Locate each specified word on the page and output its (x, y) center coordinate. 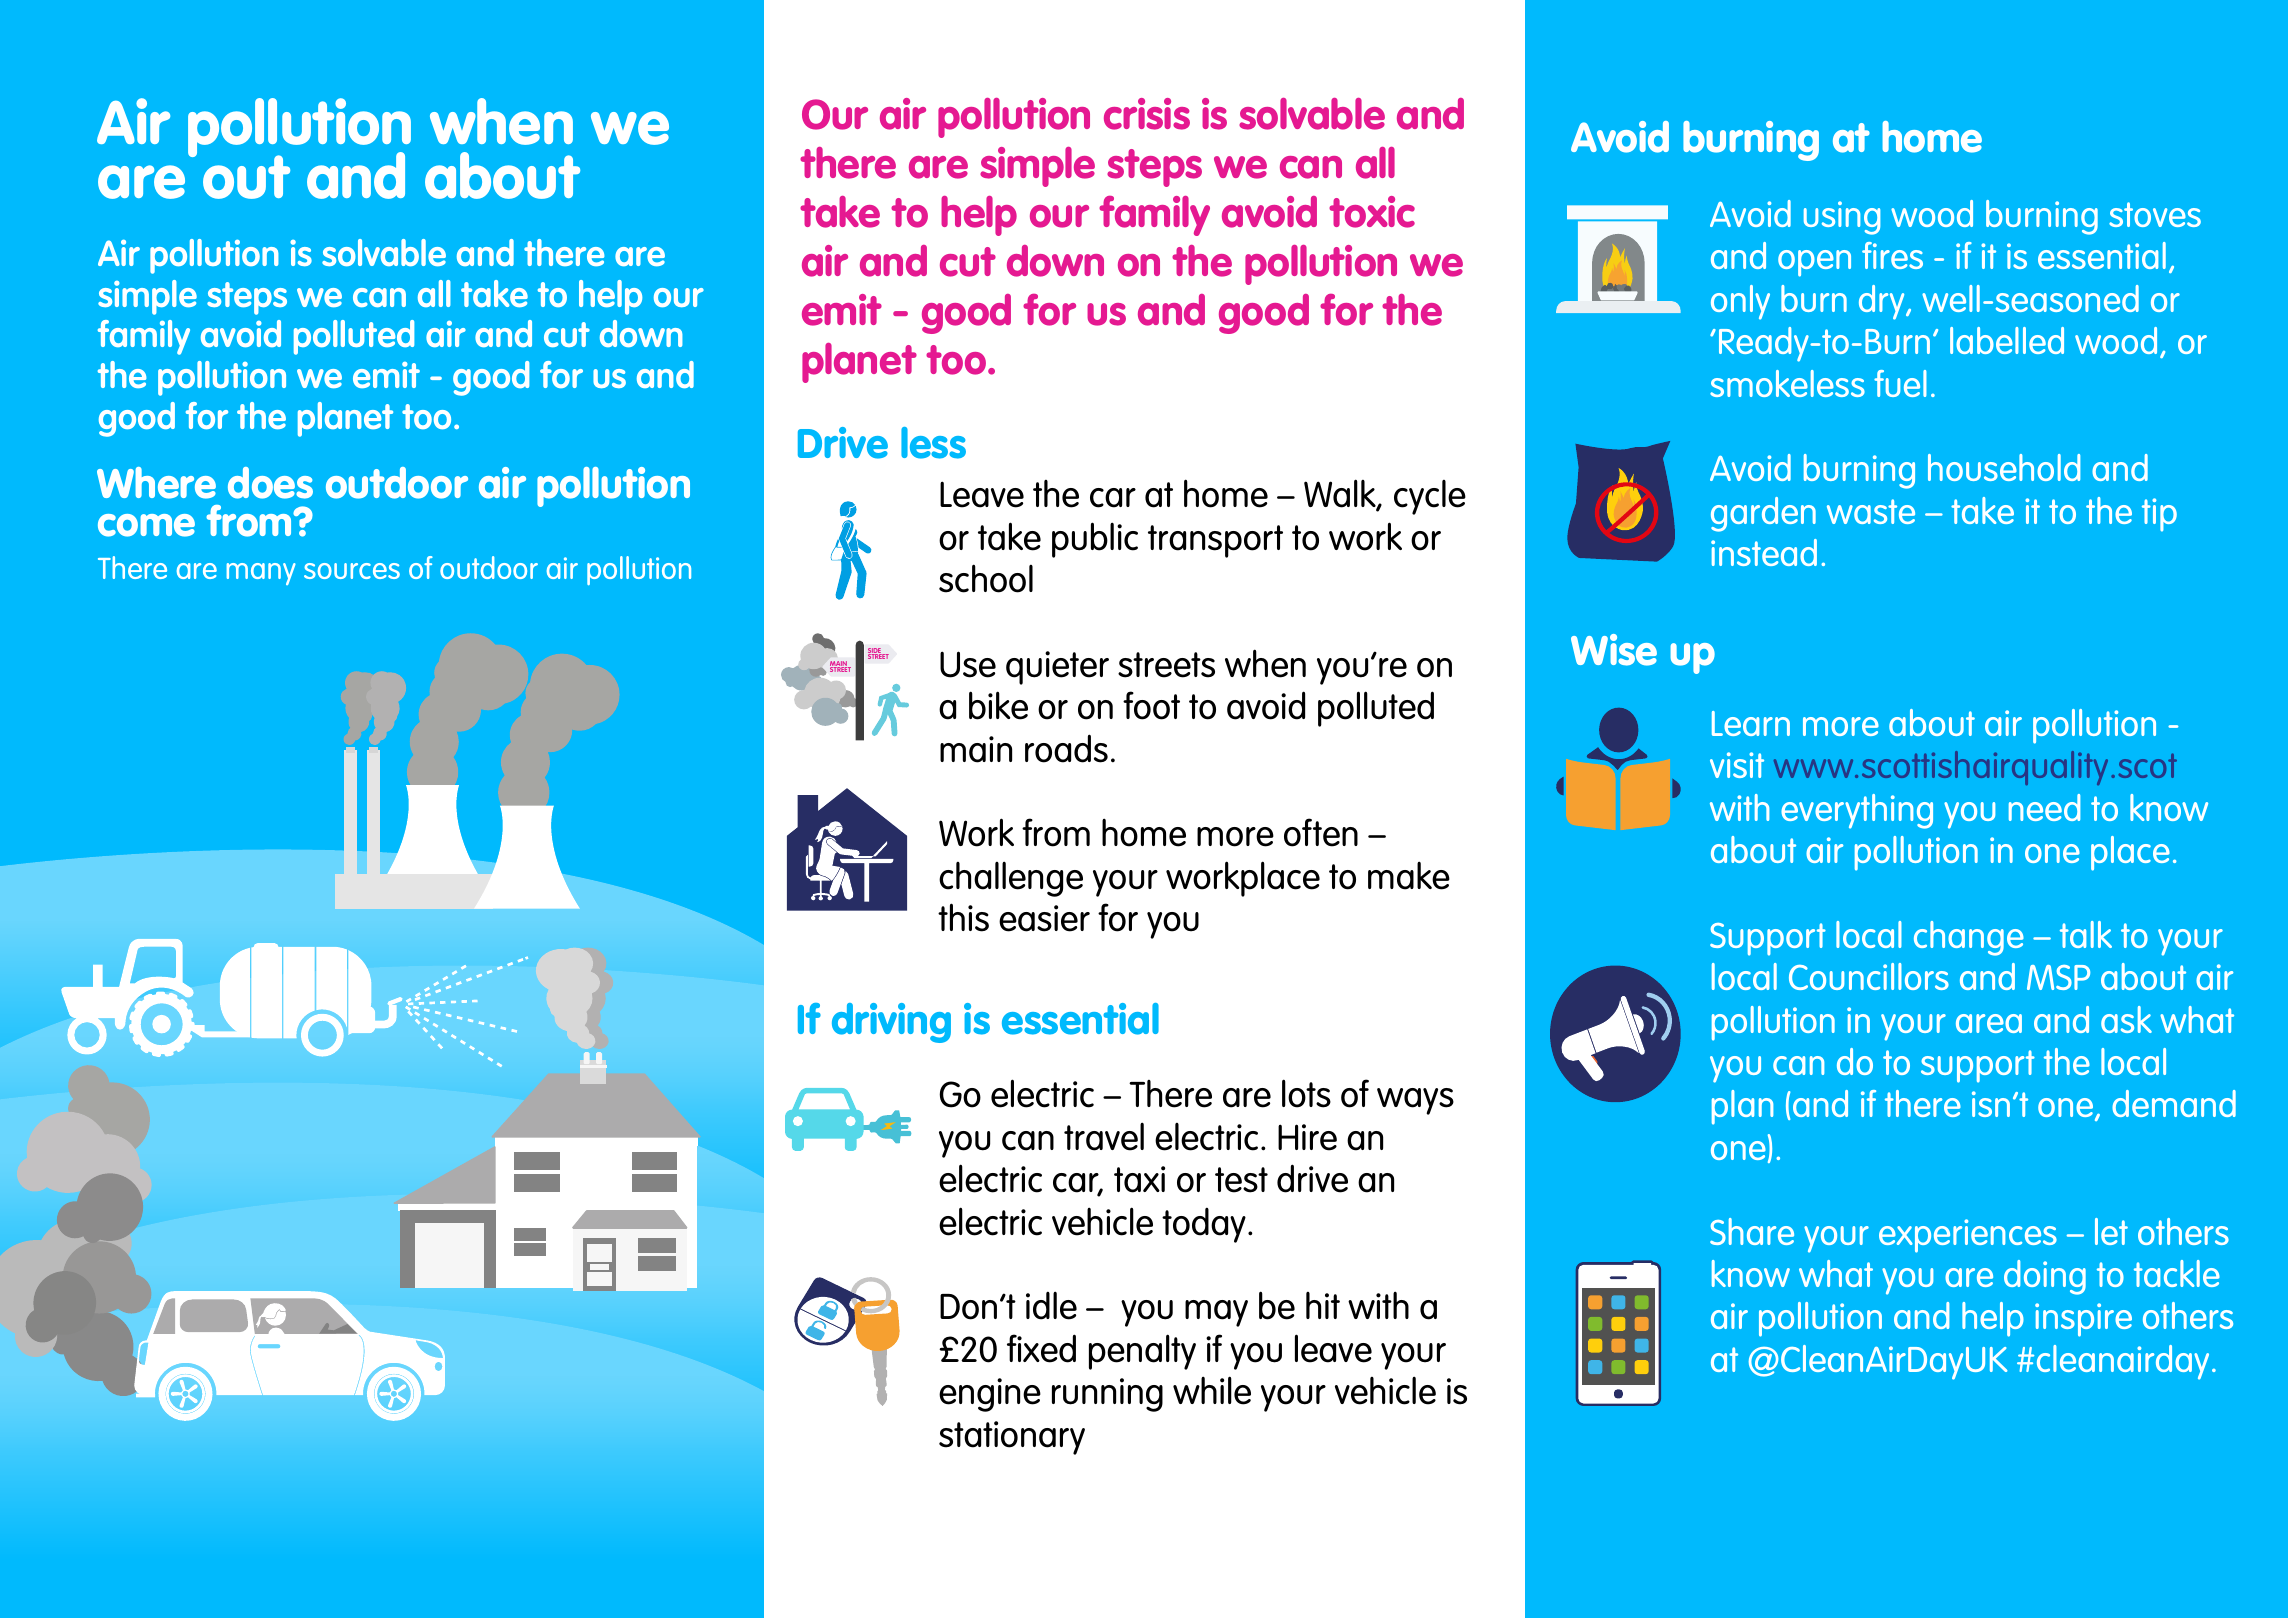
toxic (1372, 212)
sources (352, 571)
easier (1044, 918)
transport (1215, 541)
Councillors (1869, 976)
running (1107, 1395)
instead (1764, 552)
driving (891, 1023)
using (1842, 218)
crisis (1147, 114)
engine (990, 1395)
